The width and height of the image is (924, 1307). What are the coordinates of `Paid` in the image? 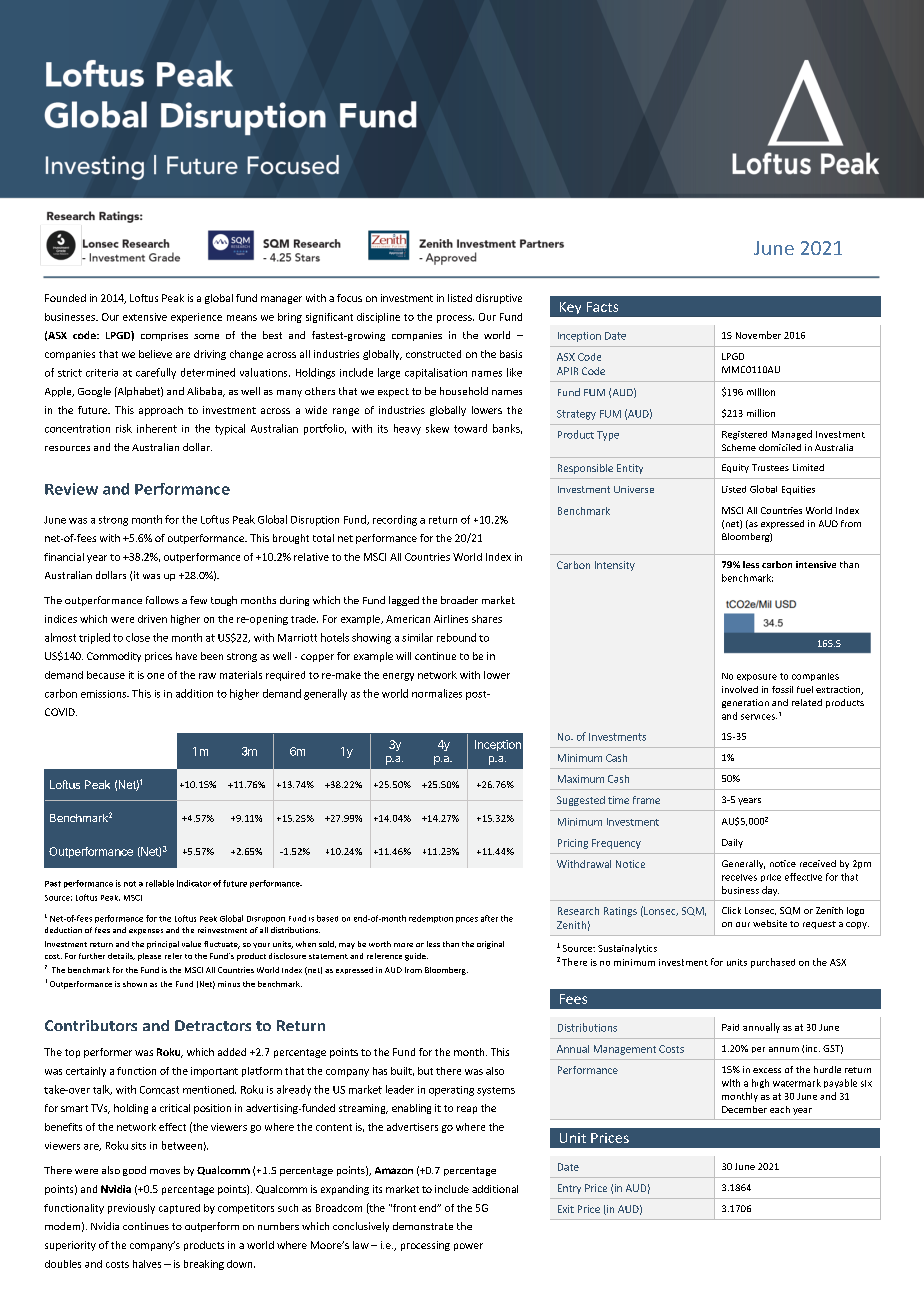 It's located at (730, 1027).
